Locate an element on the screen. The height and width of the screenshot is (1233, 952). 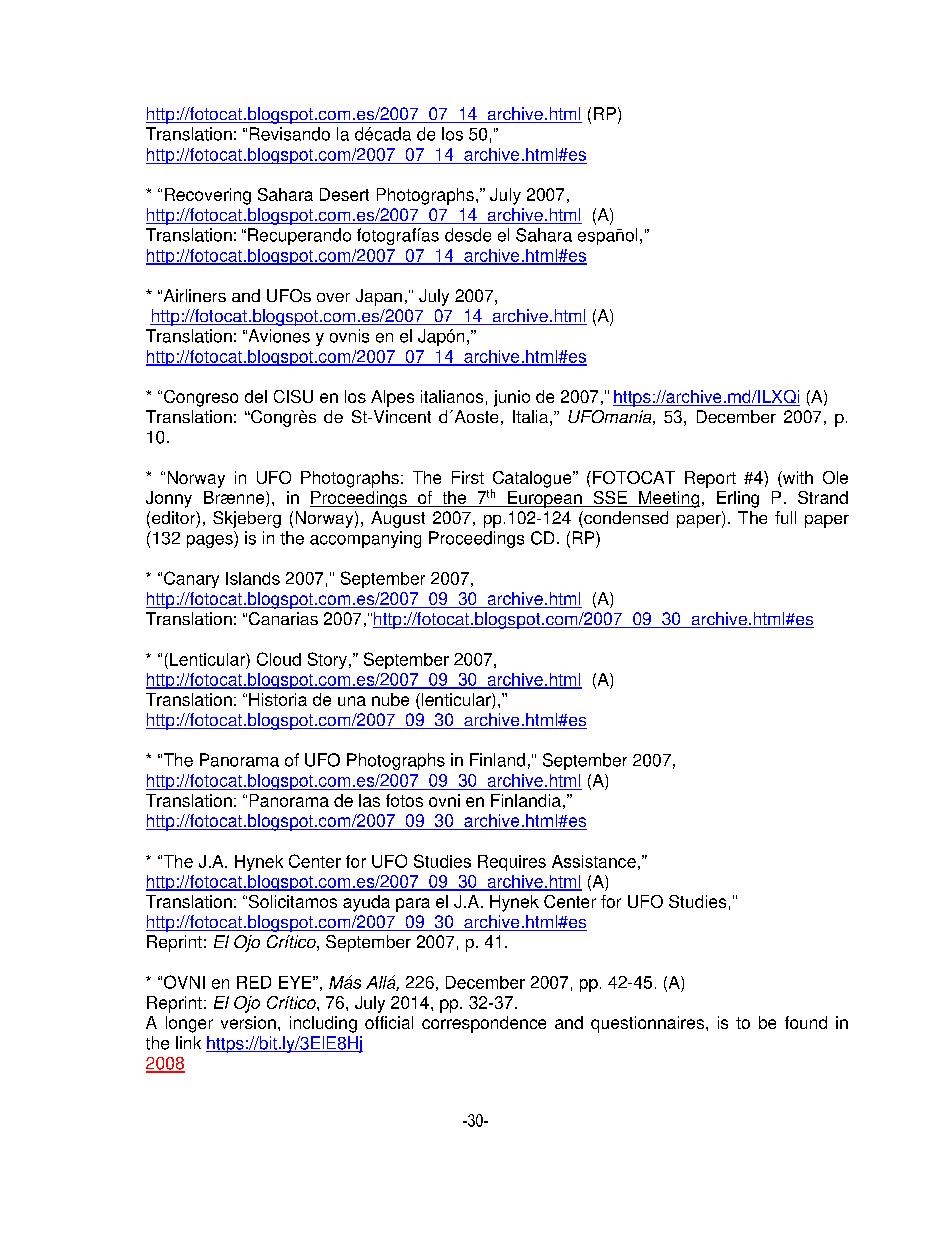
accompanying is located at coordinates (365, 539).
